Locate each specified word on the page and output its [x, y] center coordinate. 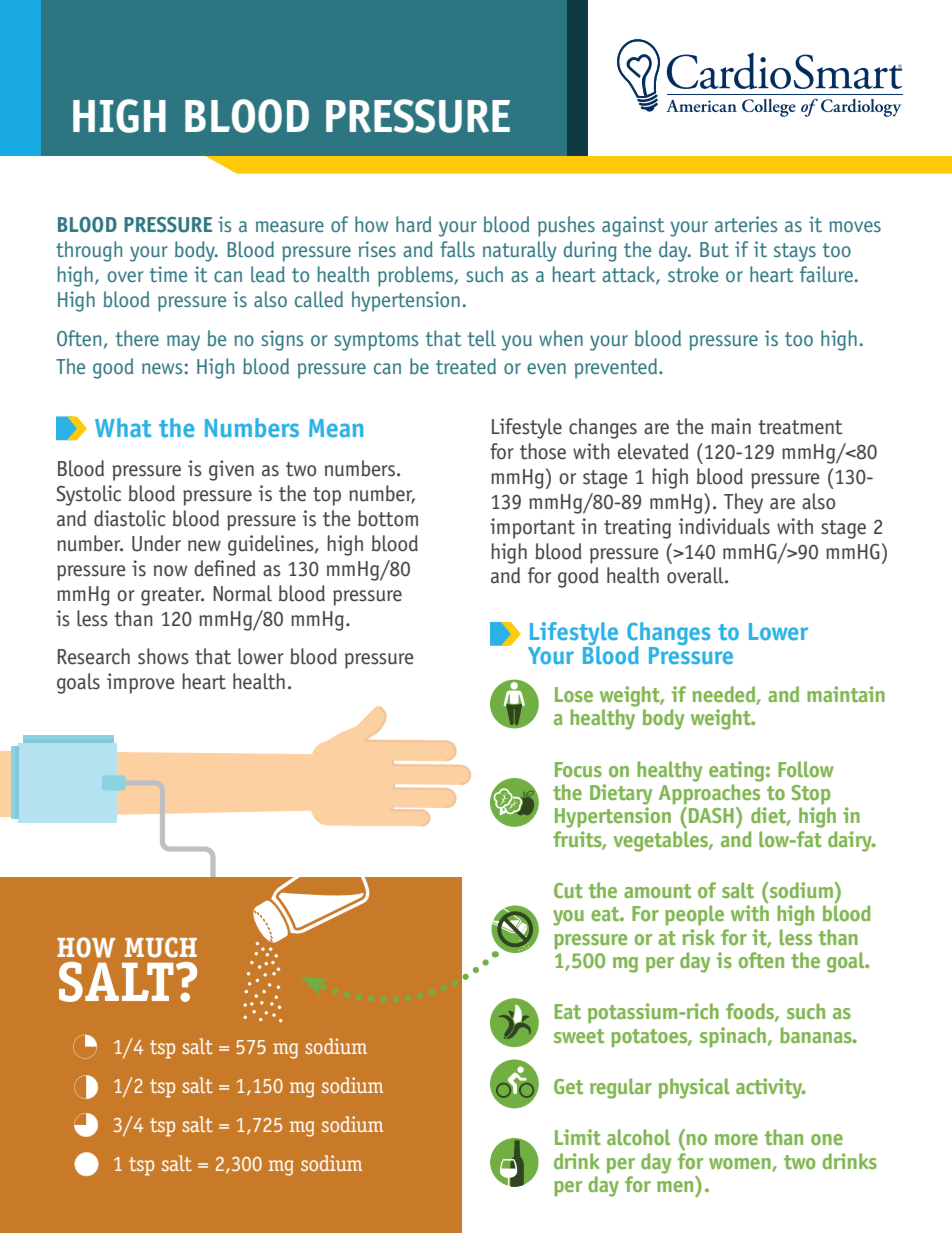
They [743, 503]
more [736, 1139]
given [231, 470]
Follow [806, 769]
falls [457, 249]
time [168, 274]
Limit [578, 1137]
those [543, 451]
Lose [574, 694]
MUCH [161, 947]
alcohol [638, 1137]
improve [141, 683]
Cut [568, 890]
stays [795, 252]
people [694, 915]
